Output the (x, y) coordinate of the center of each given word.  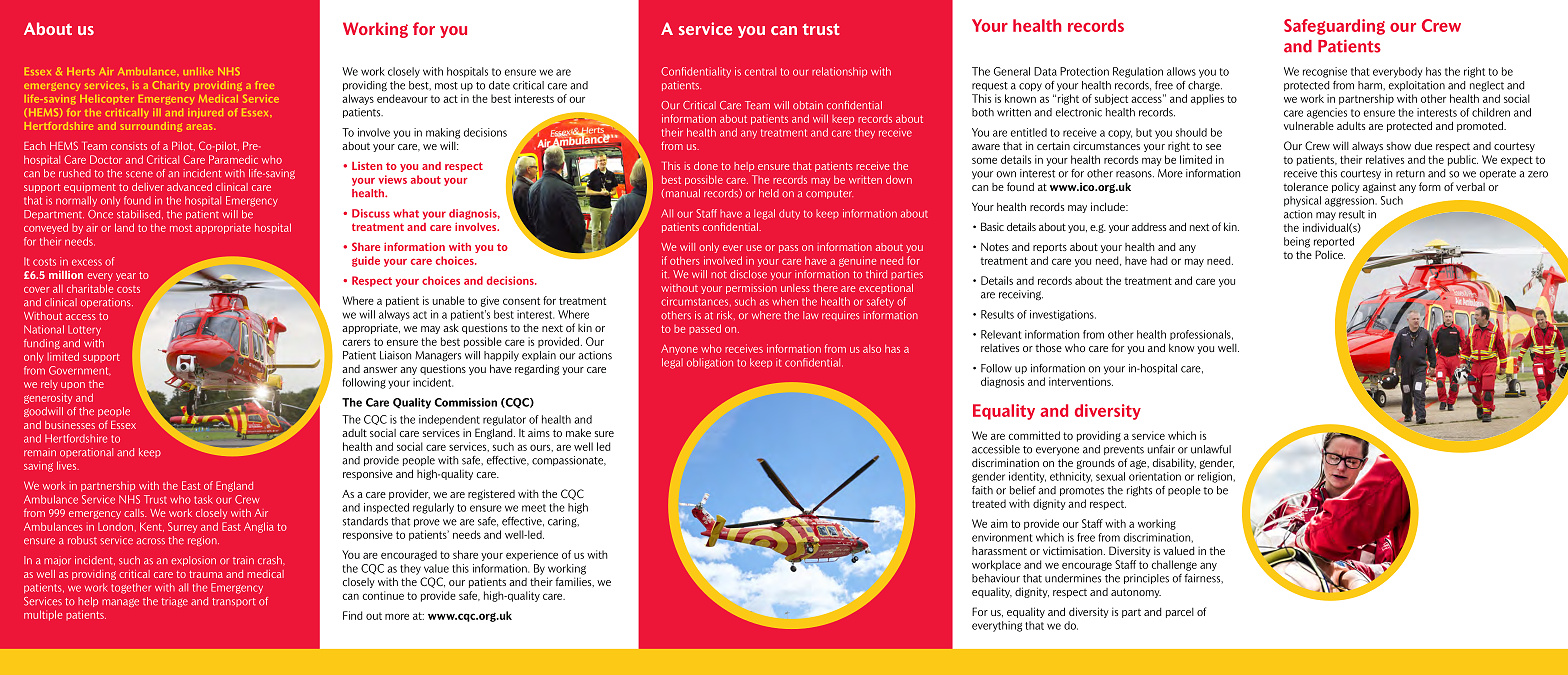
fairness (1203, 578)
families (574, 582)
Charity (171, 86)
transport (234, 602)
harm (1371, 85)
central (760, 71)
